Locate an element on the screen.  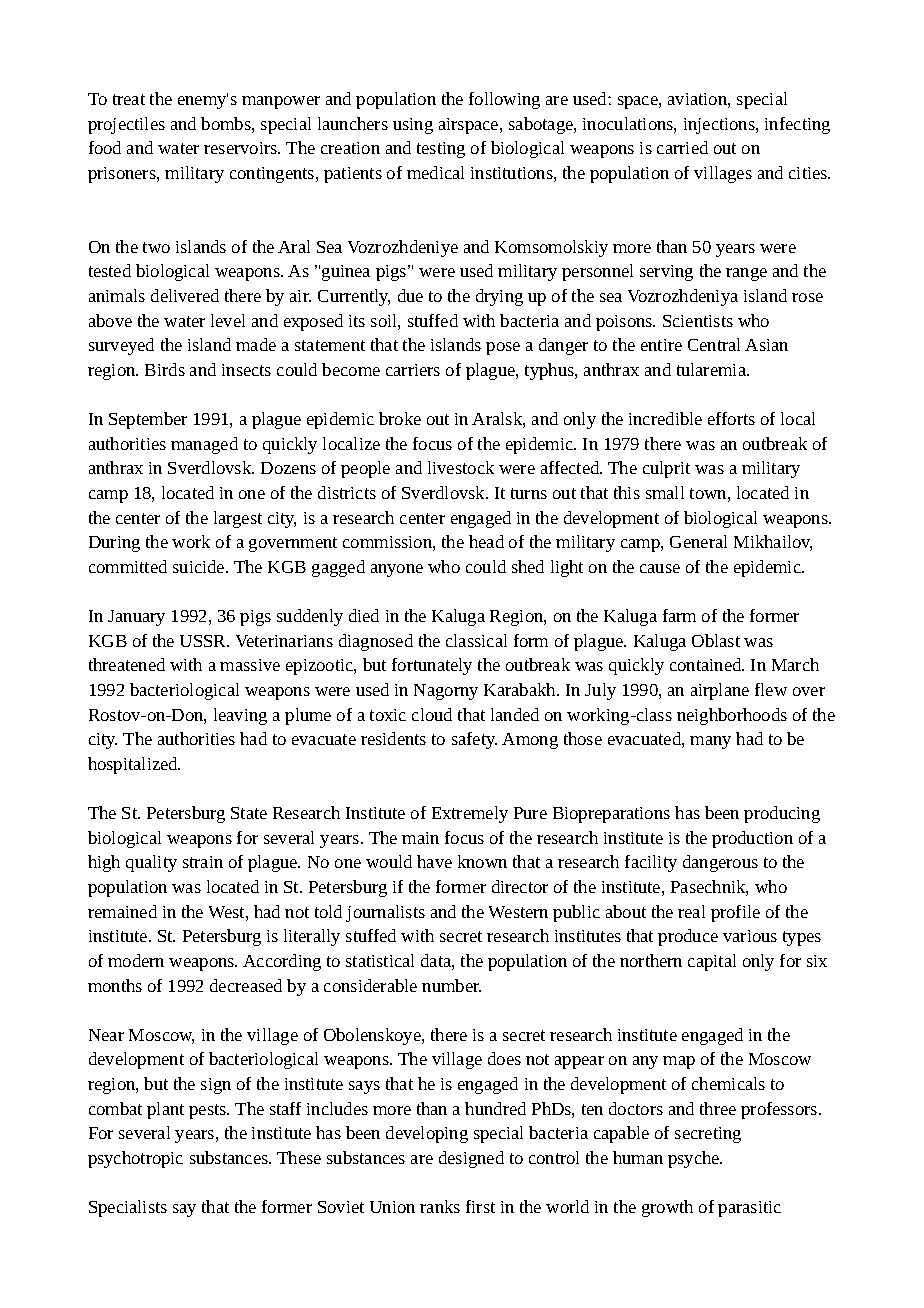
Oblast is located at coordinates (716, 640).
